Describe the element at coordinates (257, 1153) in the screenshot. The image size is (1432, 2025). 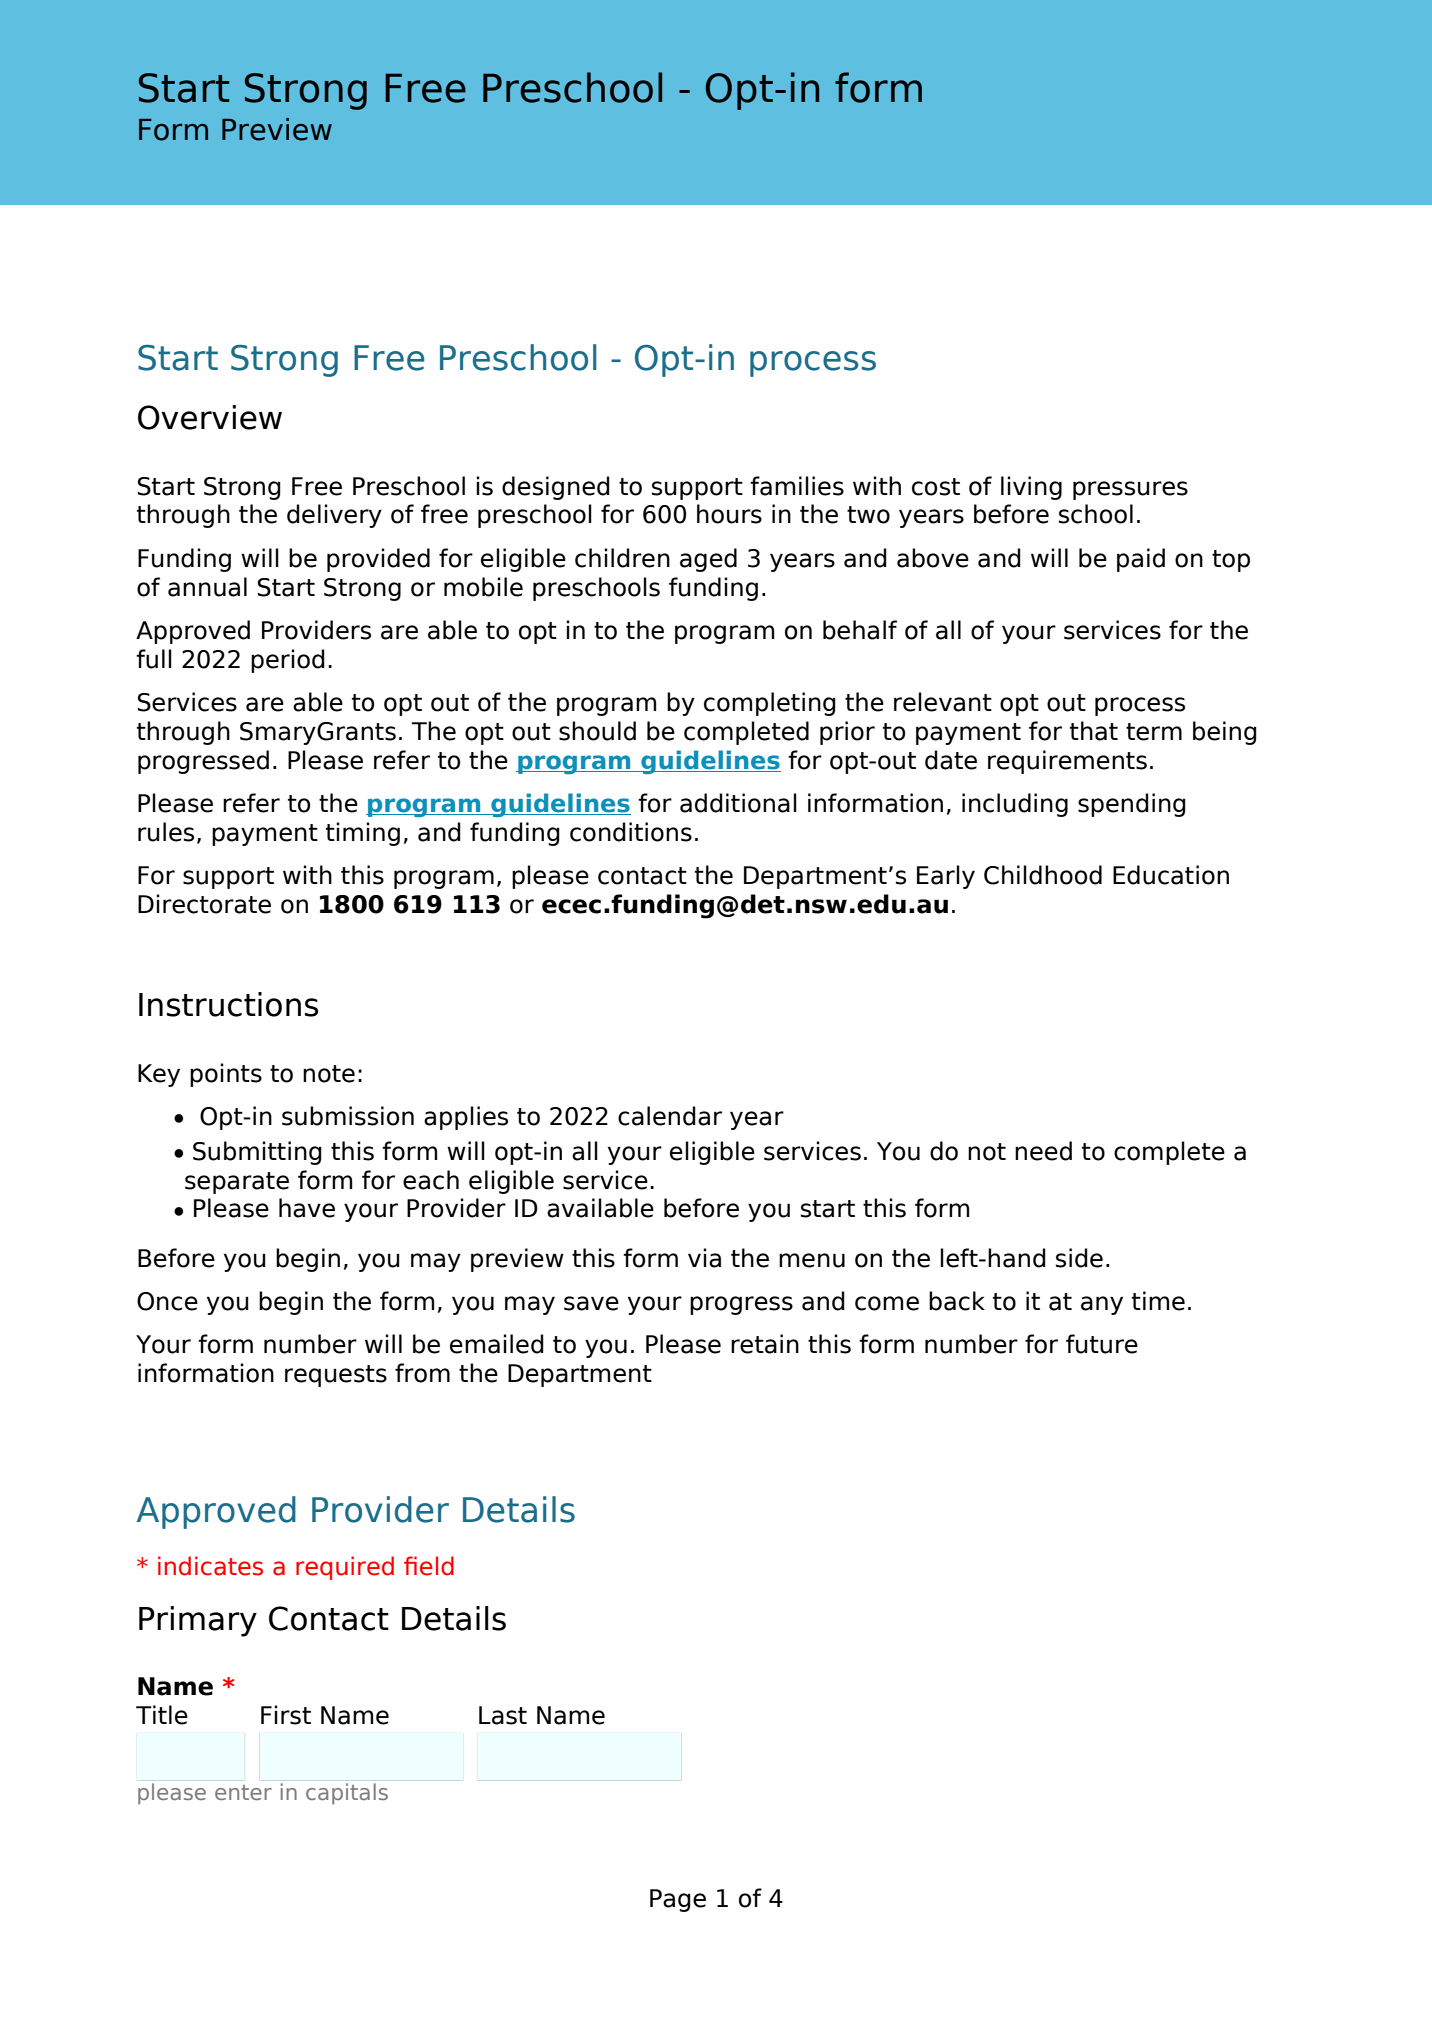
I see `Submitting` at that location.
